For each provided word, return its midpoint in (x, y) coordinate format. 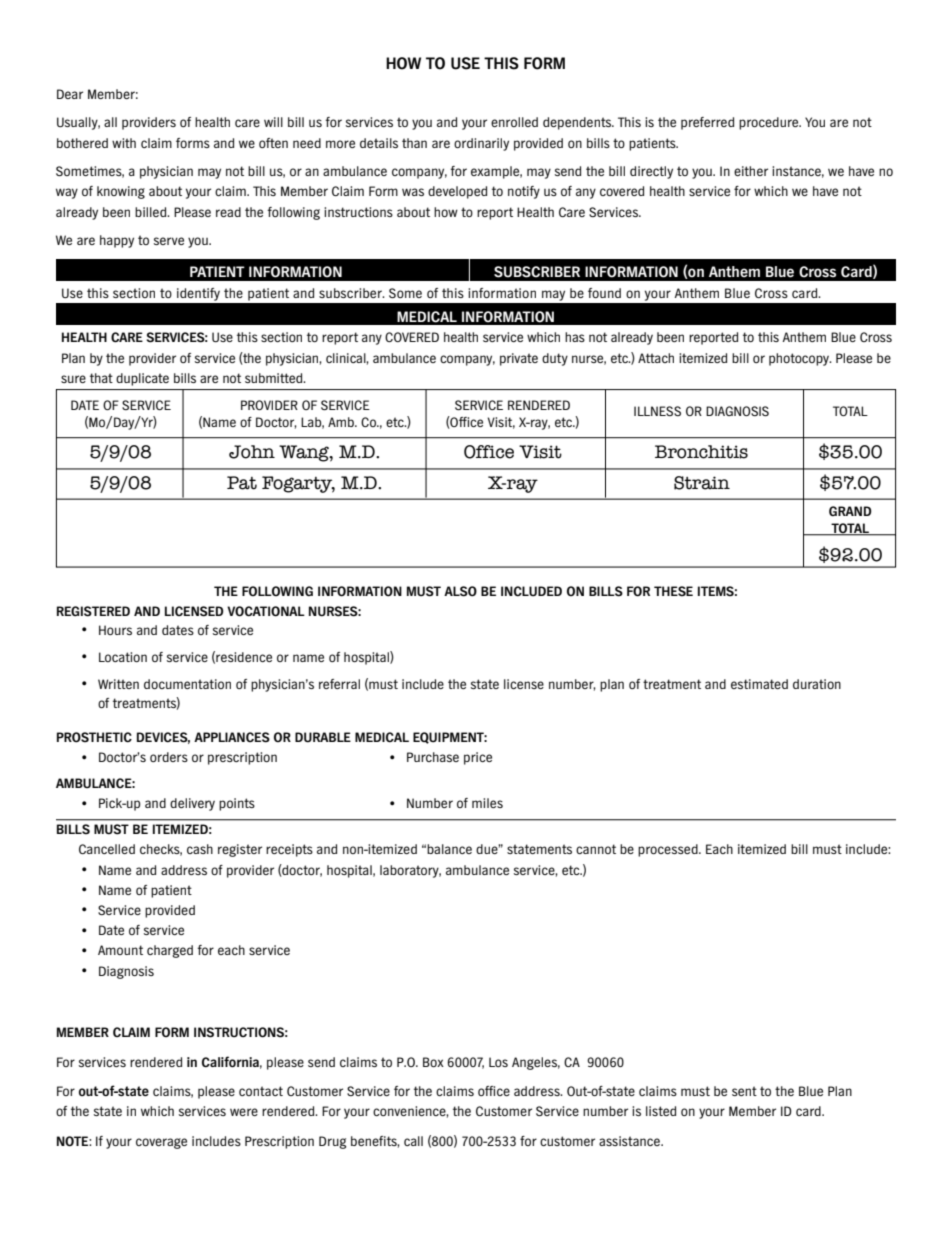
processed (669, 850)
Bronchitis (701, 452)
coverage (161, 1143)
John (252, 452)
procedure (770, 123)
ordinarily (481, 144)
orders (169, 757)
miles (487, 803)
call (413, 1141)
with (124, 143)
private (519, 359)
